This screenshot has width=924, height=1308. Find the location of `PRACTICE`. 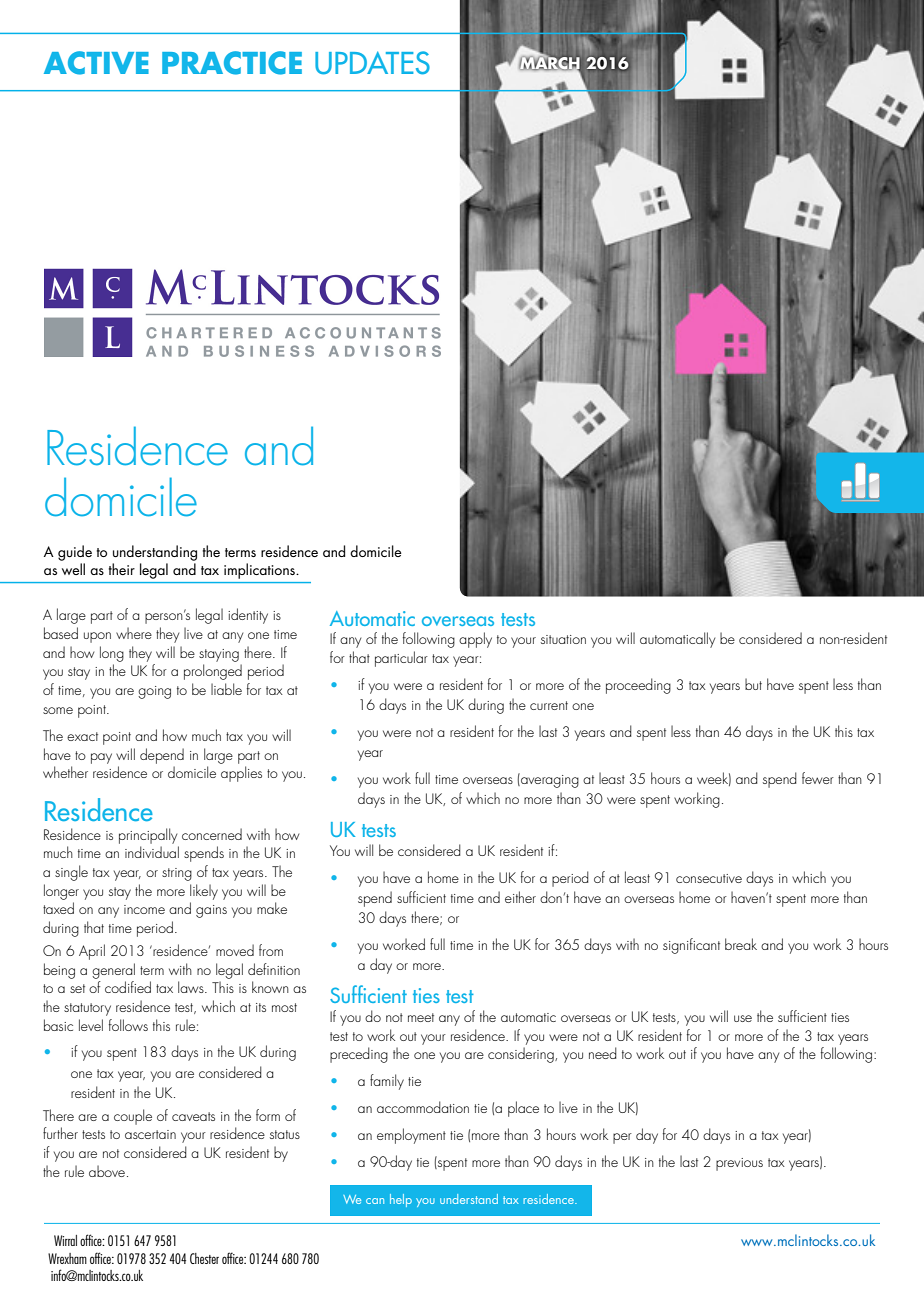

PRACTICE is located at coordinates (232, 63).
